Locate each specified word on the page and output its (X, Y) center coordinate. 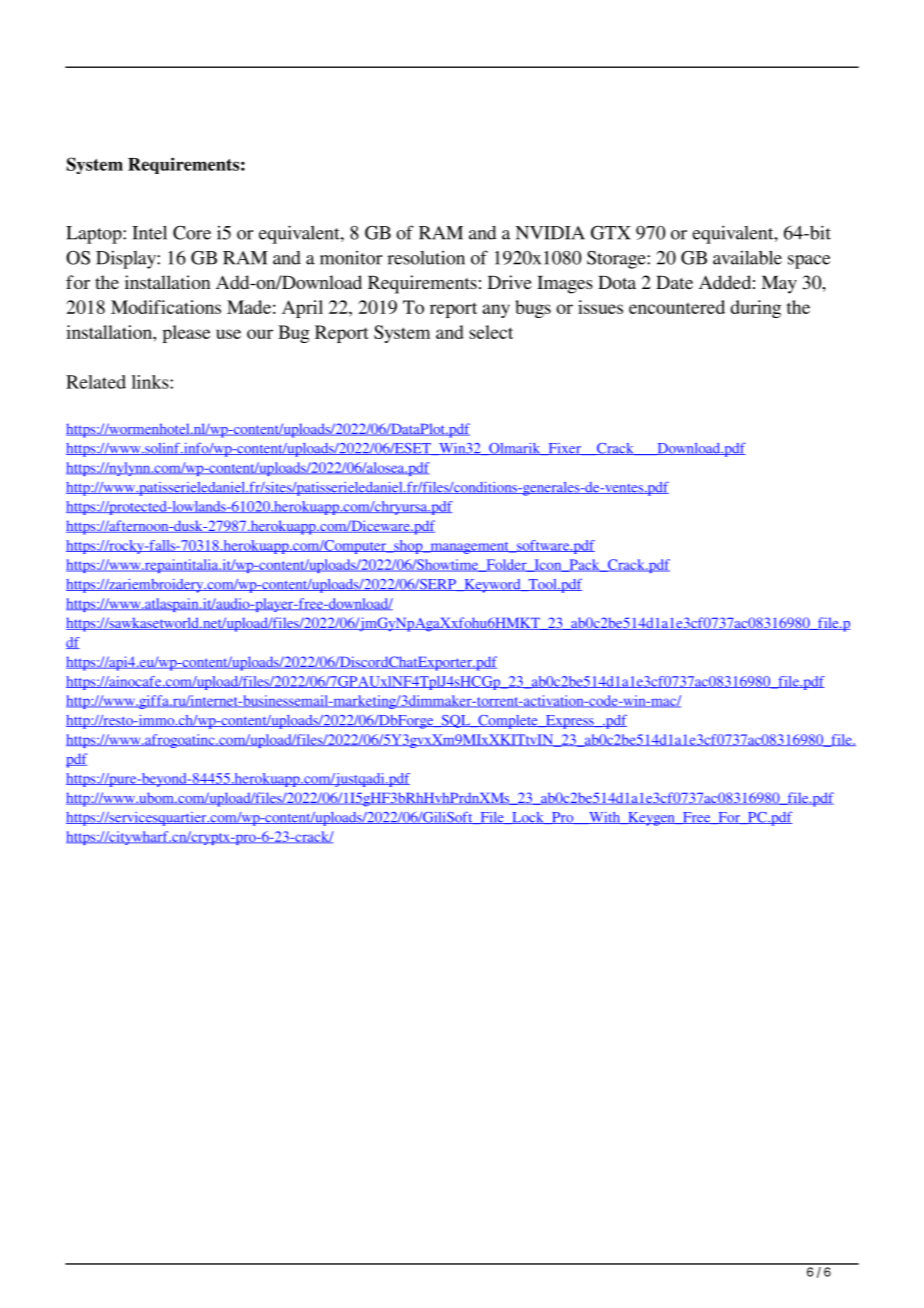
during (755, 309)
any (496, 311)
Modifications (166, 307)
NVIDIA (550, 233)
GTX (611, 233)
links (151, 382)
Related (96, 382)
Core (192, 233)
